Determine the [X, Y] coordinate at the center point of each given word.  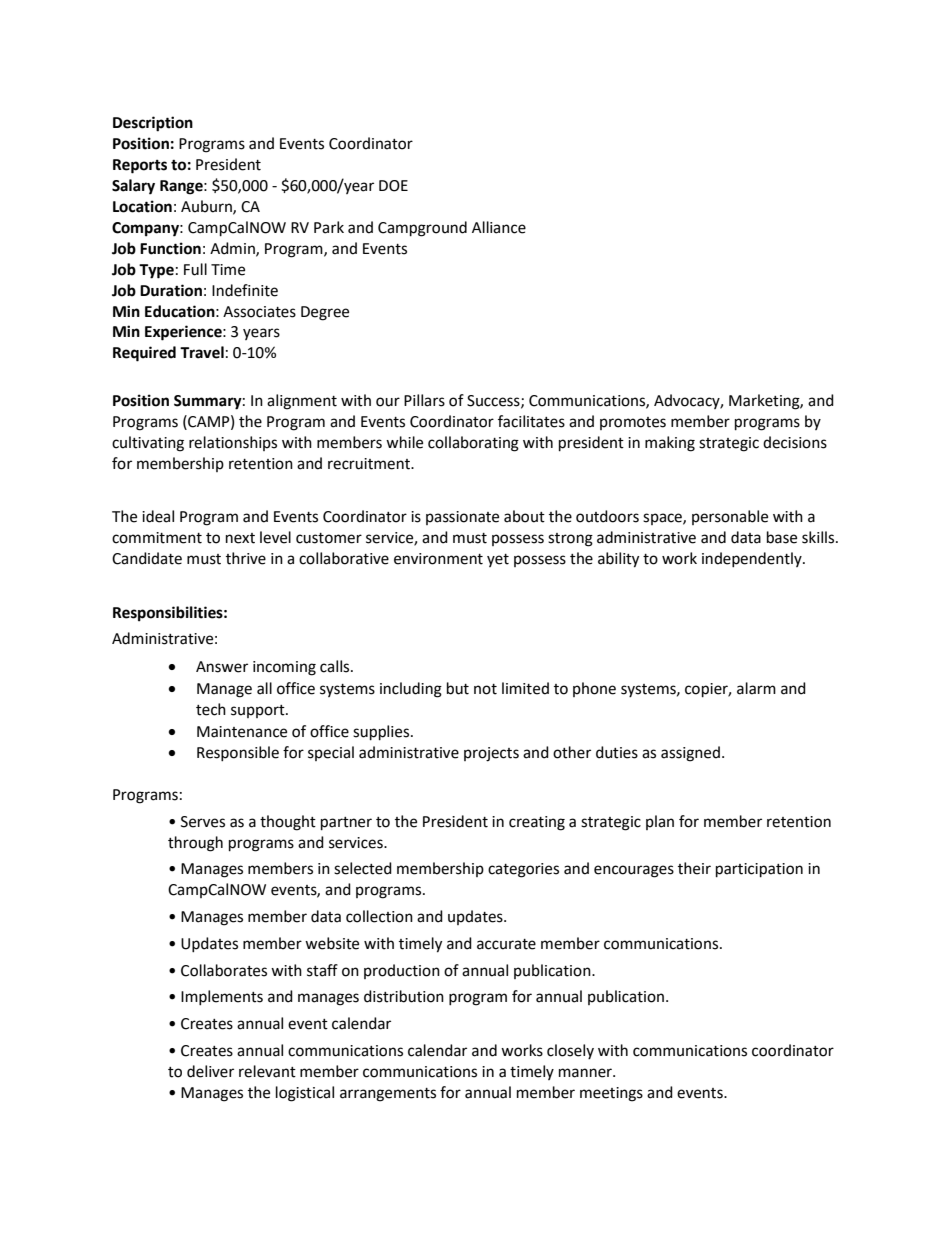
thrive [246, 558]
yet [498, 560]
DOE [393, 186]
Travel [202, 352]
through [195, 844]
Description [153, 124]
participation [759, 870]
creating [537, 823]
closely [570, 1051]
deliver [210, 1071]
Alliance [499, 227]
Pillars [424, 400]
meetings [611, 1094]
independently [753, 559]
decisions [795, 442]
